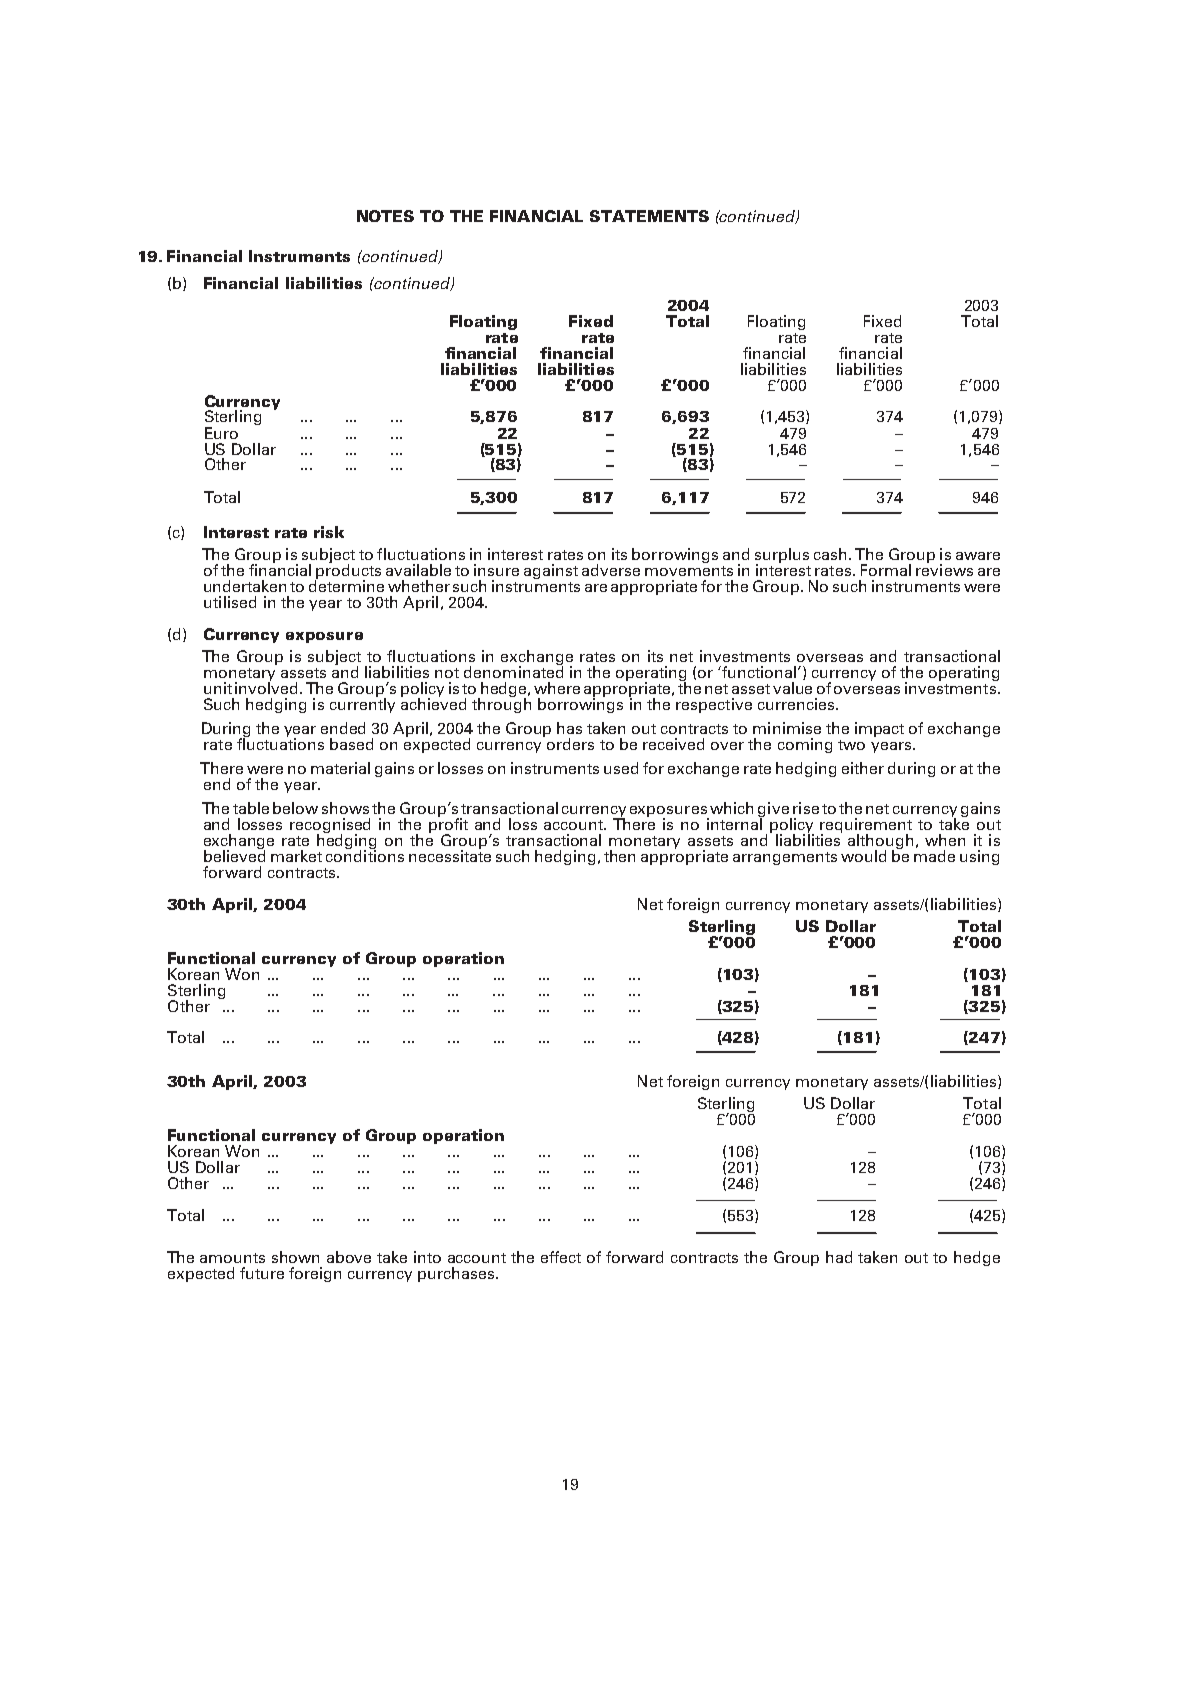 The image size is (1188, 1681). What do you see at coordinates (570, 744) in the screenshot?
I see `orders` at bounding box center [570, 744].
